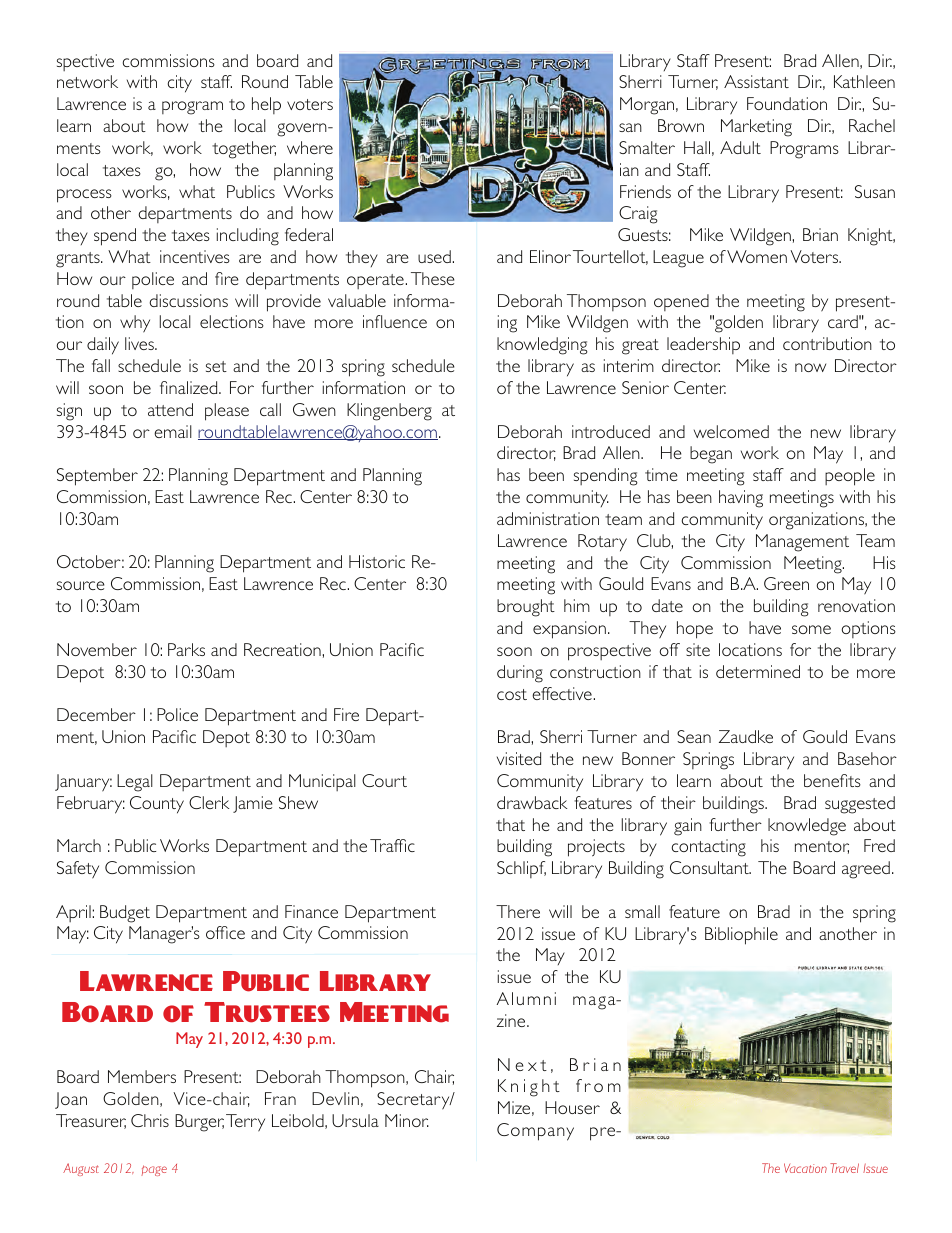  I want to click on Marketing, so click(756, 128).
